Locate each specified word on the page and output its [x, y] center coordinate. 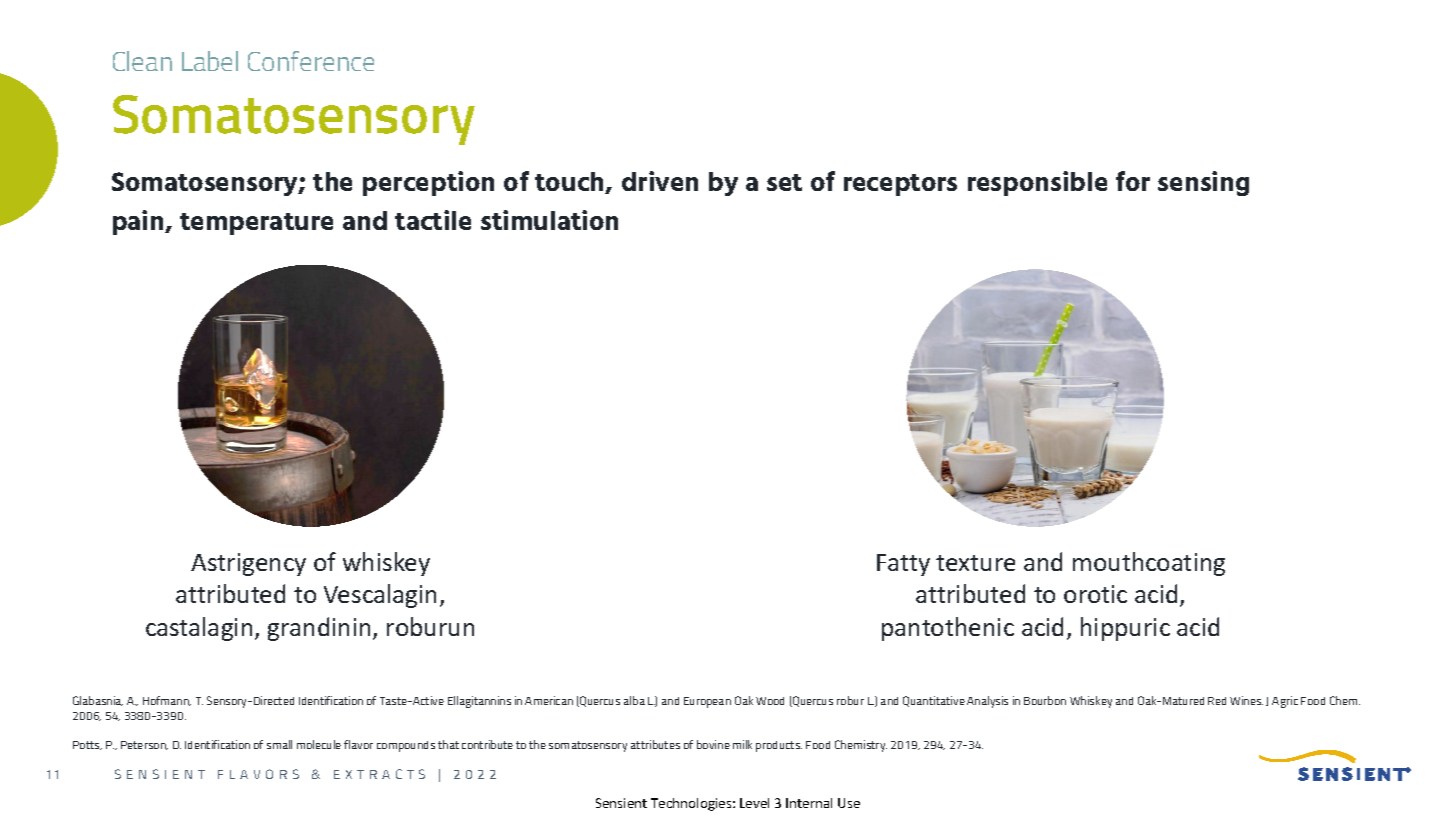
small [279, 744]
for [1133, 181]
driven [660, 181]
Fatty [903, 565]
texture [975, 563]
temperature [256, 224]
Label [210, 61]
